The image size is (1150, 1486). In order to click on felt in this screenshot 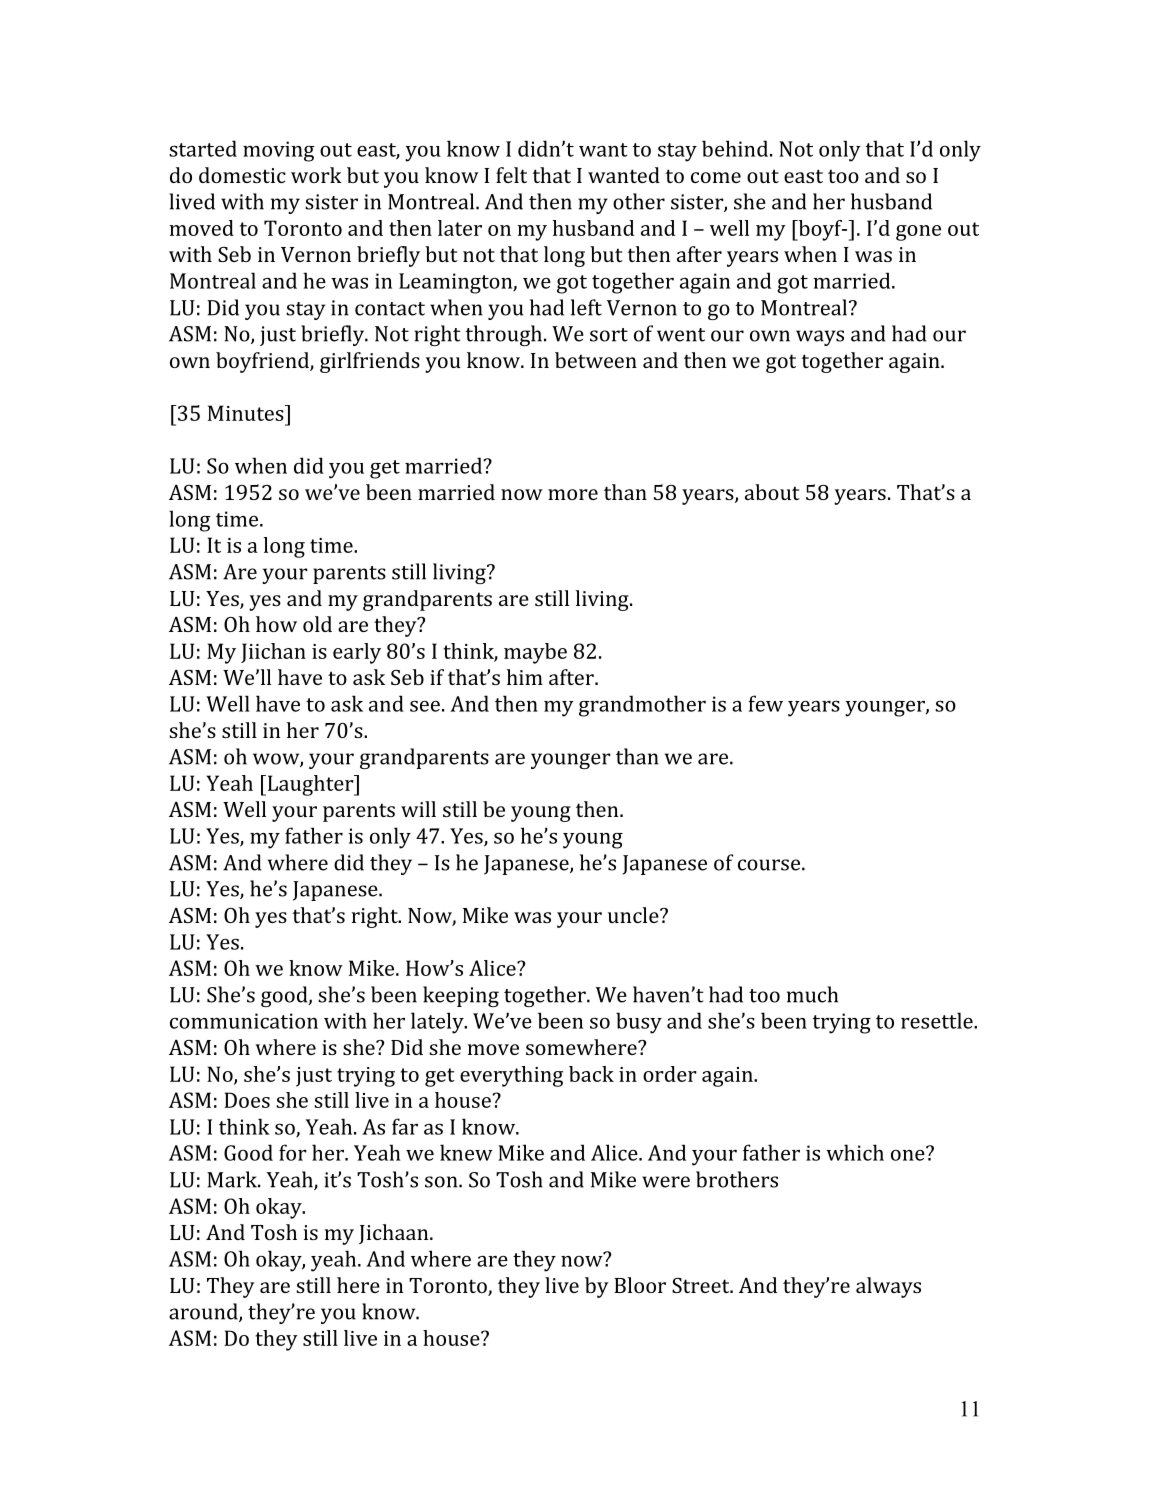, I will do `click(511, 175)`.
